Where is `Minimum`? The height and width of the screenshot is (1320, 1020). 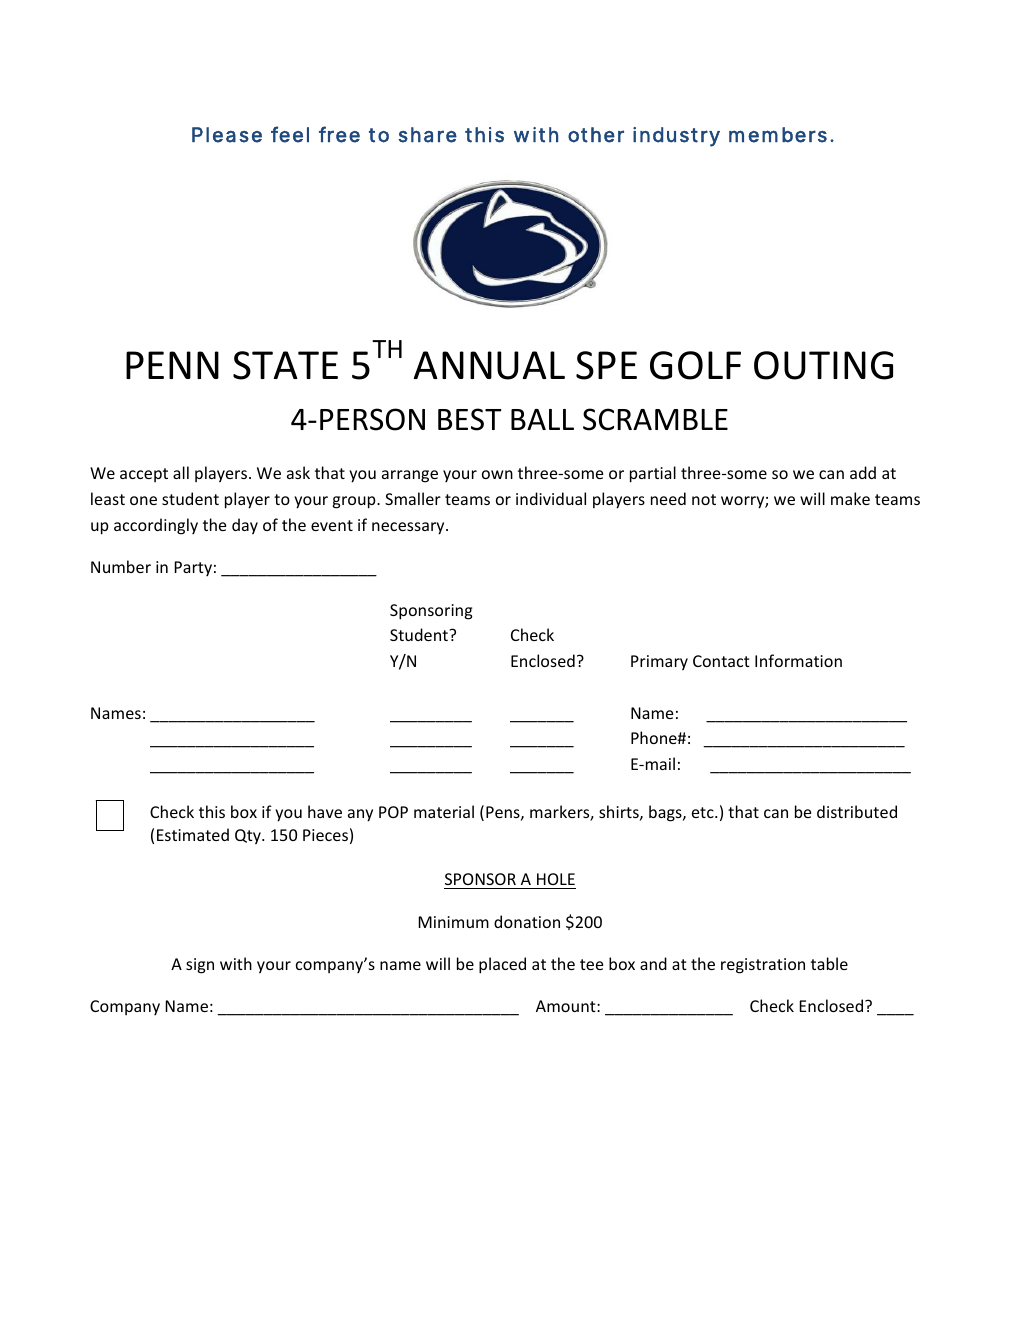 Minimum is located at coordinates (453, 922).
